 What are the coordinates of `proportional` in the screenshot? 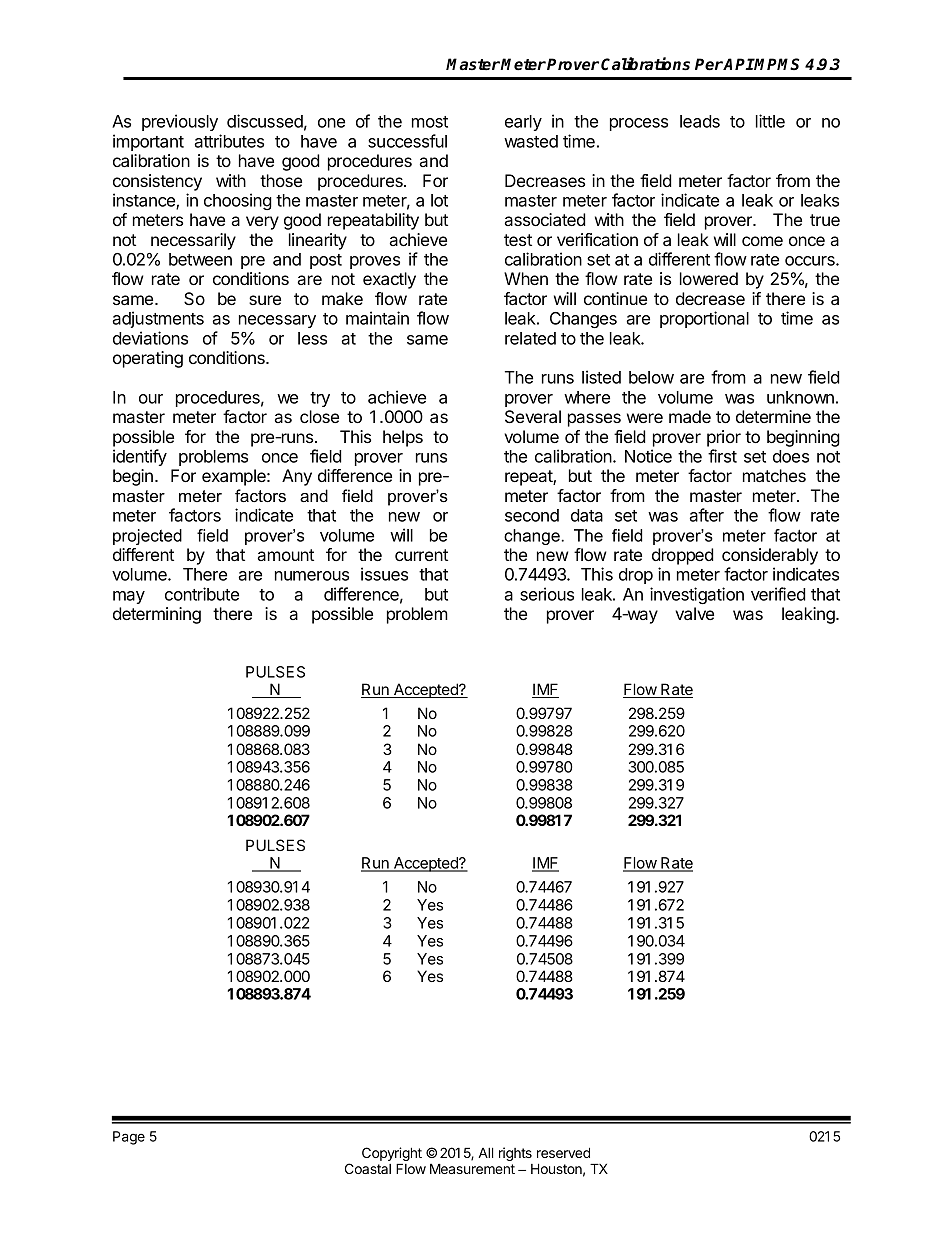 It's located at (704, 319).
